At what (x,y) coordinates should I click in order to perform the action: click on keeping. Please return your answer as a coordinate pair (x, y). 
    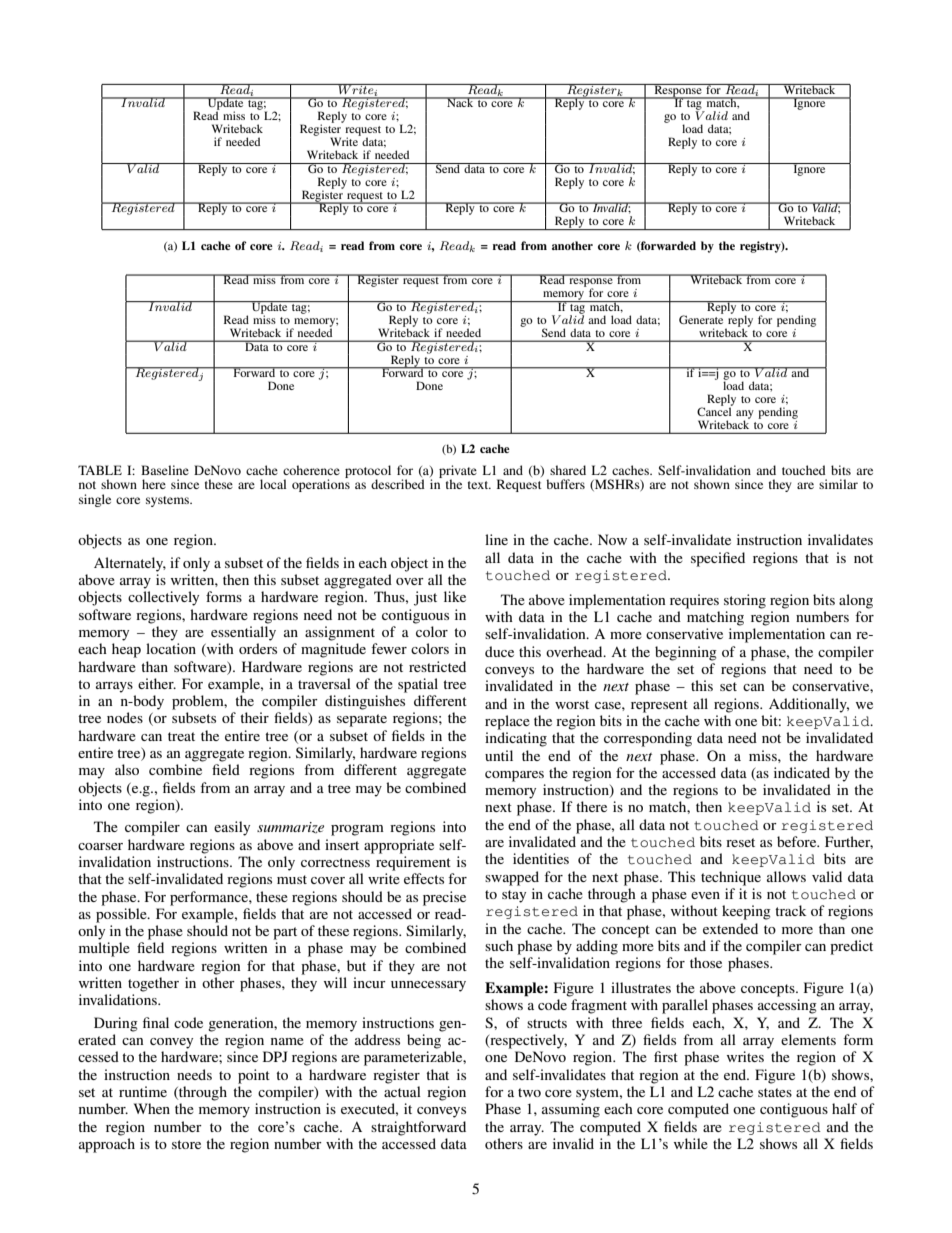
    Looking at the image, I should click on (746, 912).
